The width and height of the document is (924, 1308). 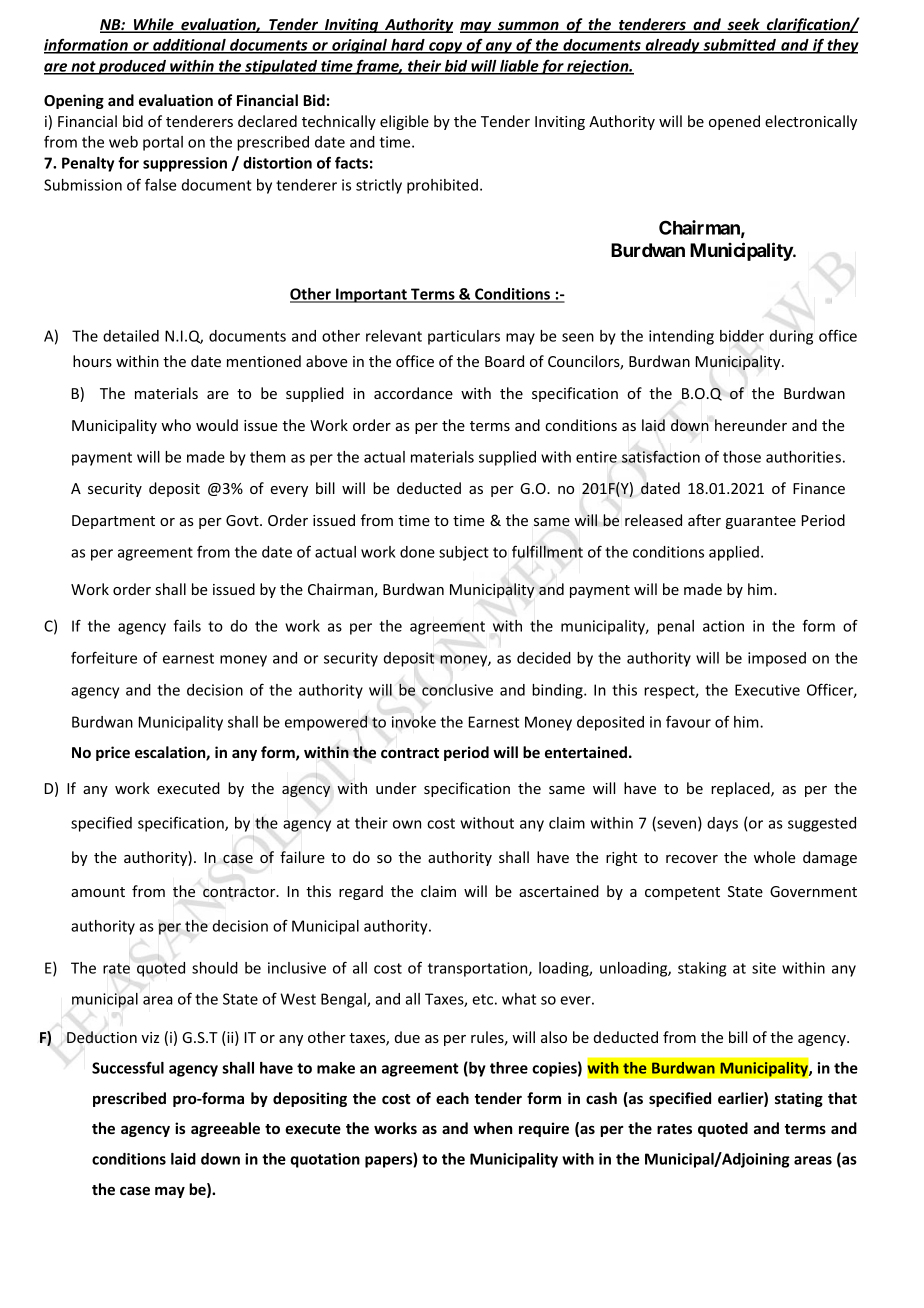 I want to click on applied, so click(x=734, y=553).
